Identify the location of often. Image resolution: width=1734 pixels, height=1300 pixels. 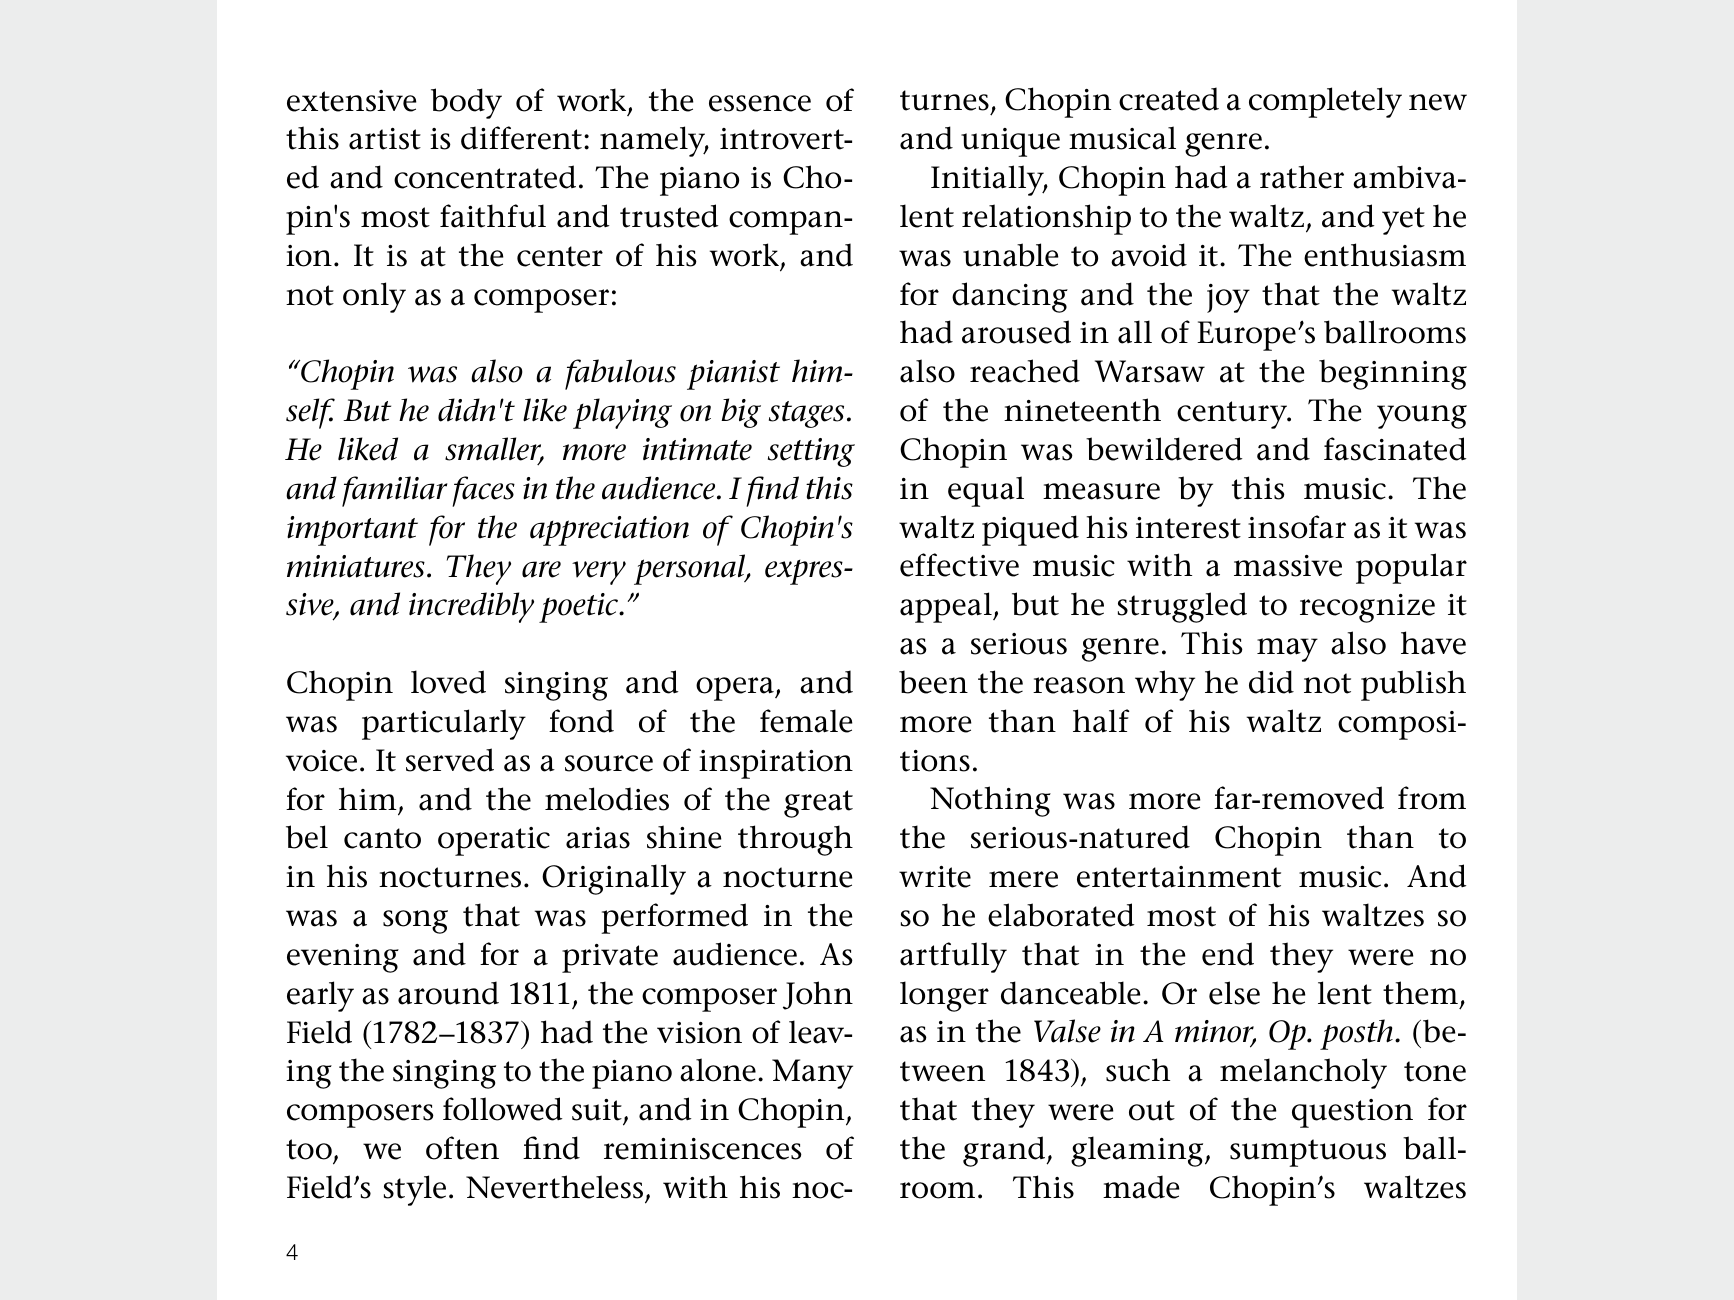
(462, 1148).
